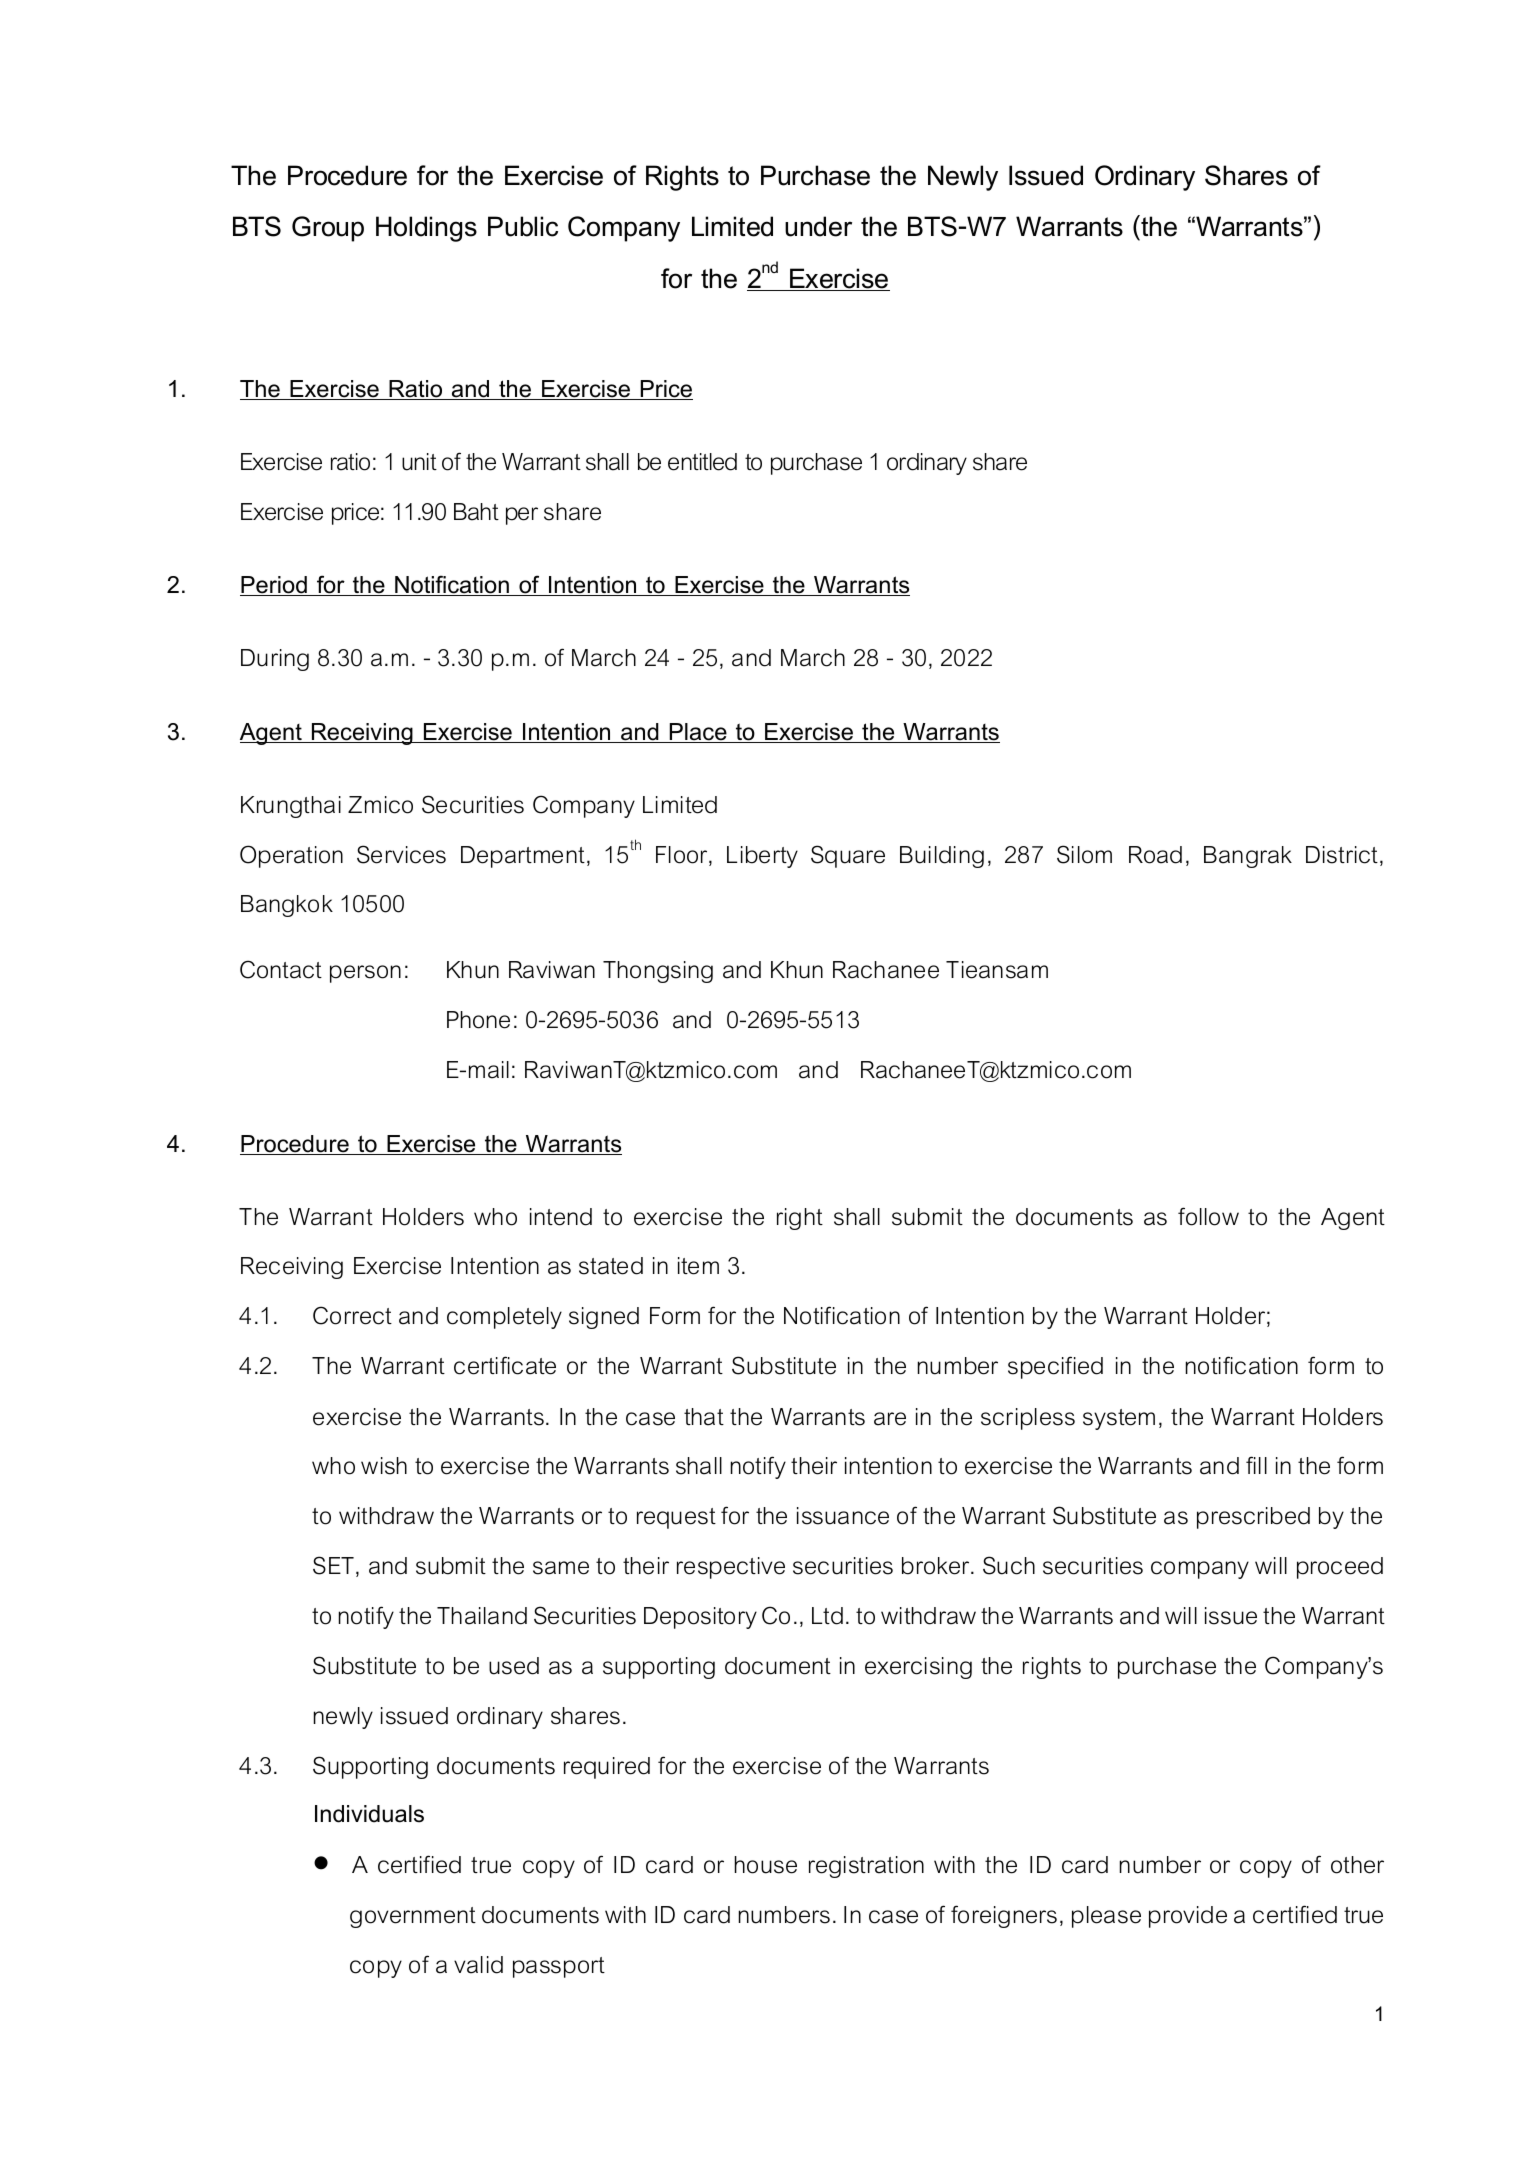 The width and height of the screenshot is (1533, 2168). Describe the element at coordinates (702, 462) in the screenshot. I see `entitled` at that location.
